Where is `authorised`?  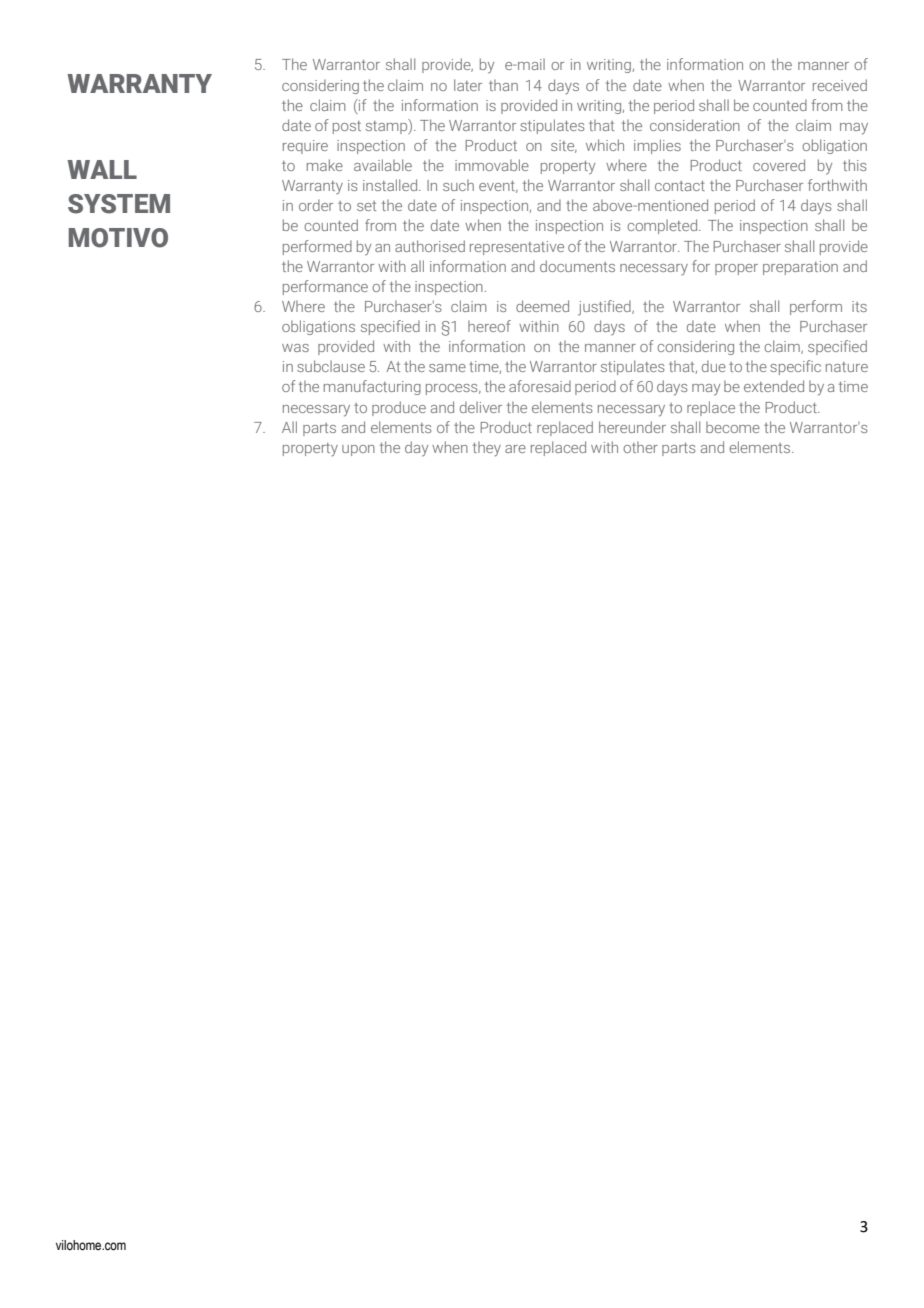
authorised is located at coordinates (430, 246).
